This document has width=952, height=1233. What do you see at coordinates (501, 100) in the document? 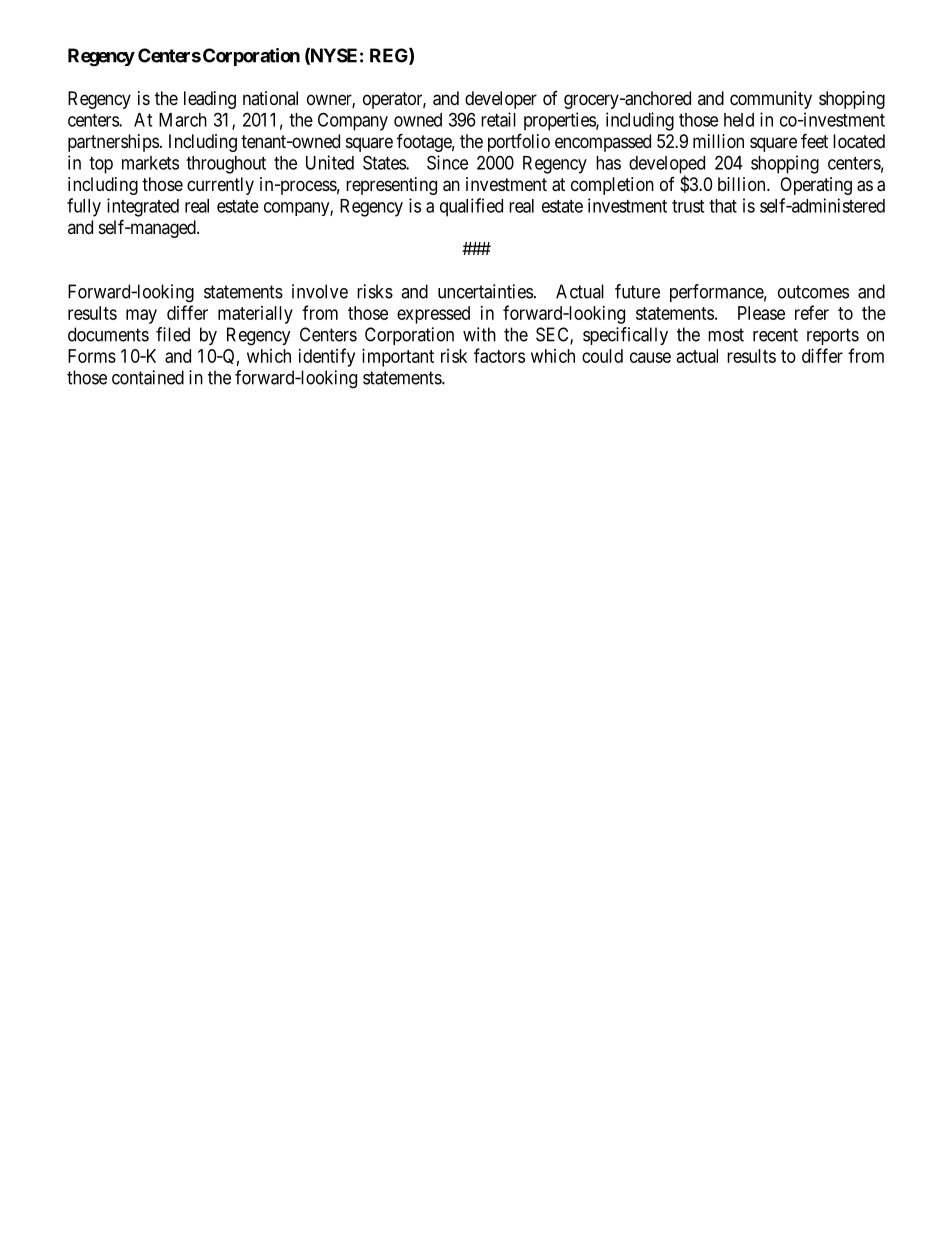
I see `developer` at bounding box center [501, 100].
